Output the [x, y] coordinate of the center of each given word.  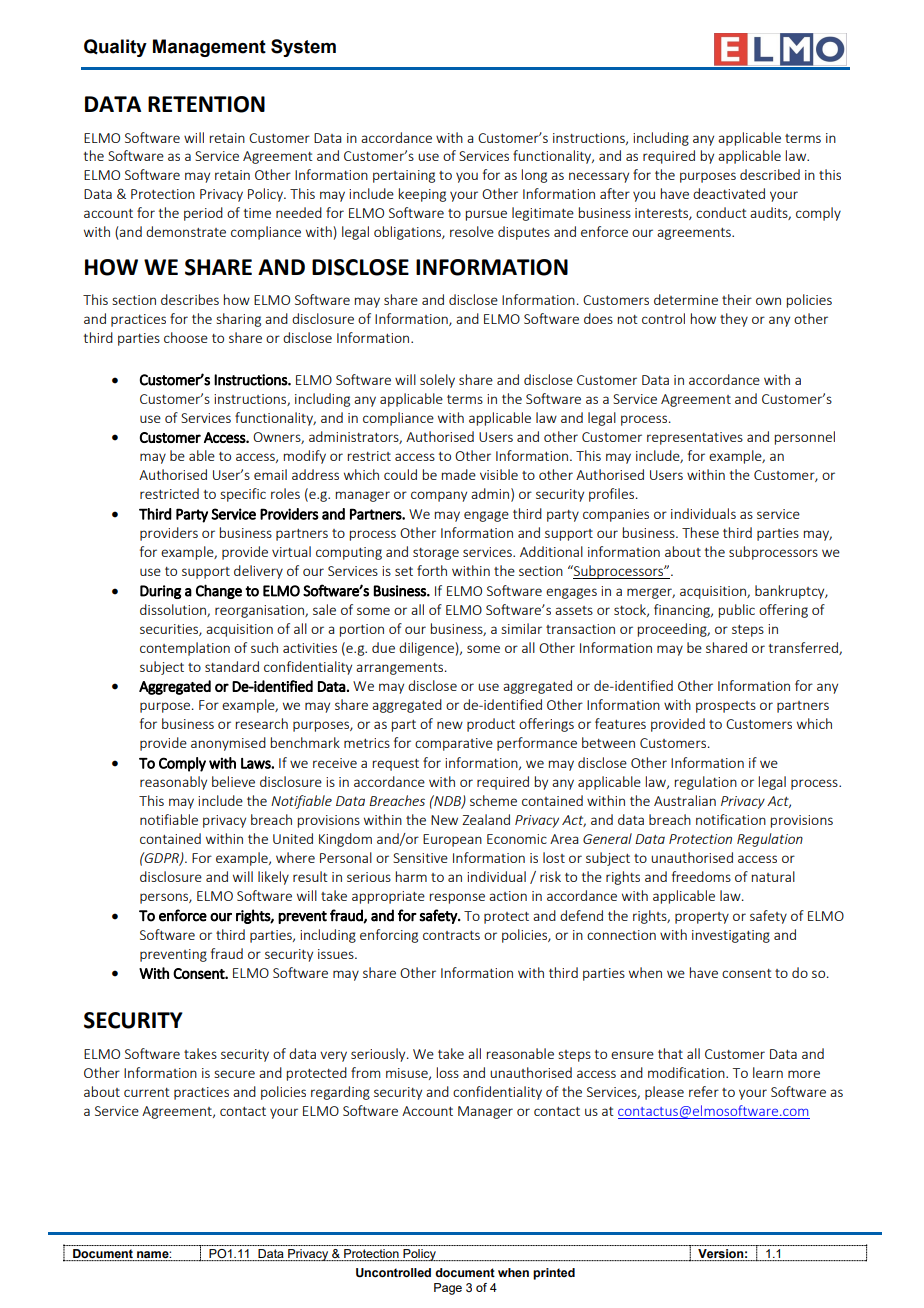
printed [554, 1274]
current [147, 1092]
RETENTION [206, 104]
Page [448, 1289]
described [770, 174]
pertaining [404, 176]
